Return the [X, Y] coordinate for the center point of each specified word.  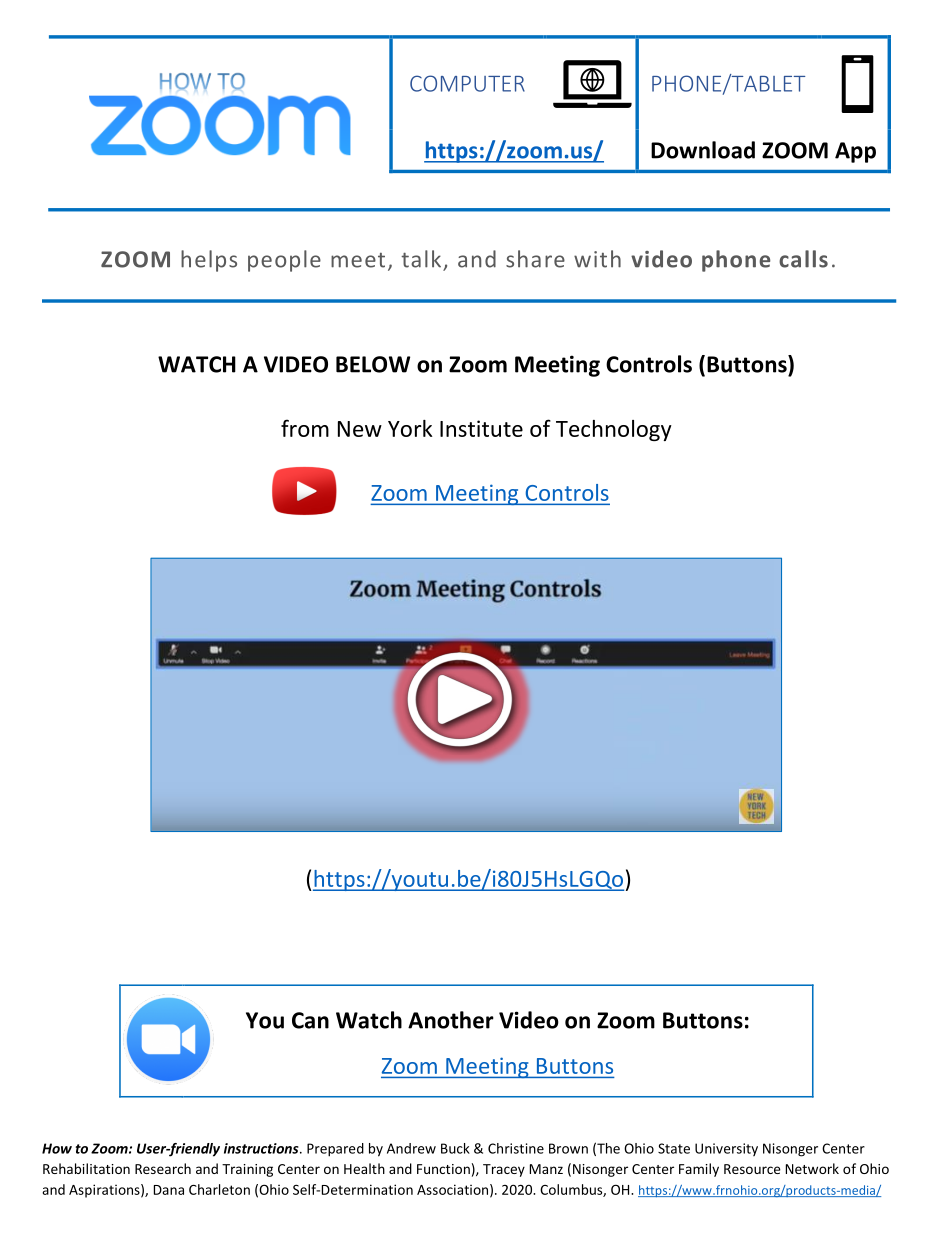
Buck [455, 1148]
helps [209, 261]
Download [703, 150]
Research [163, 1168]
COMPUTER [467, 83]
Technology [614, 430]
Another [451, 1020]
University [726, 1149]
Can [310, 1020]
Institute [481, 428]
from [305, 428]
